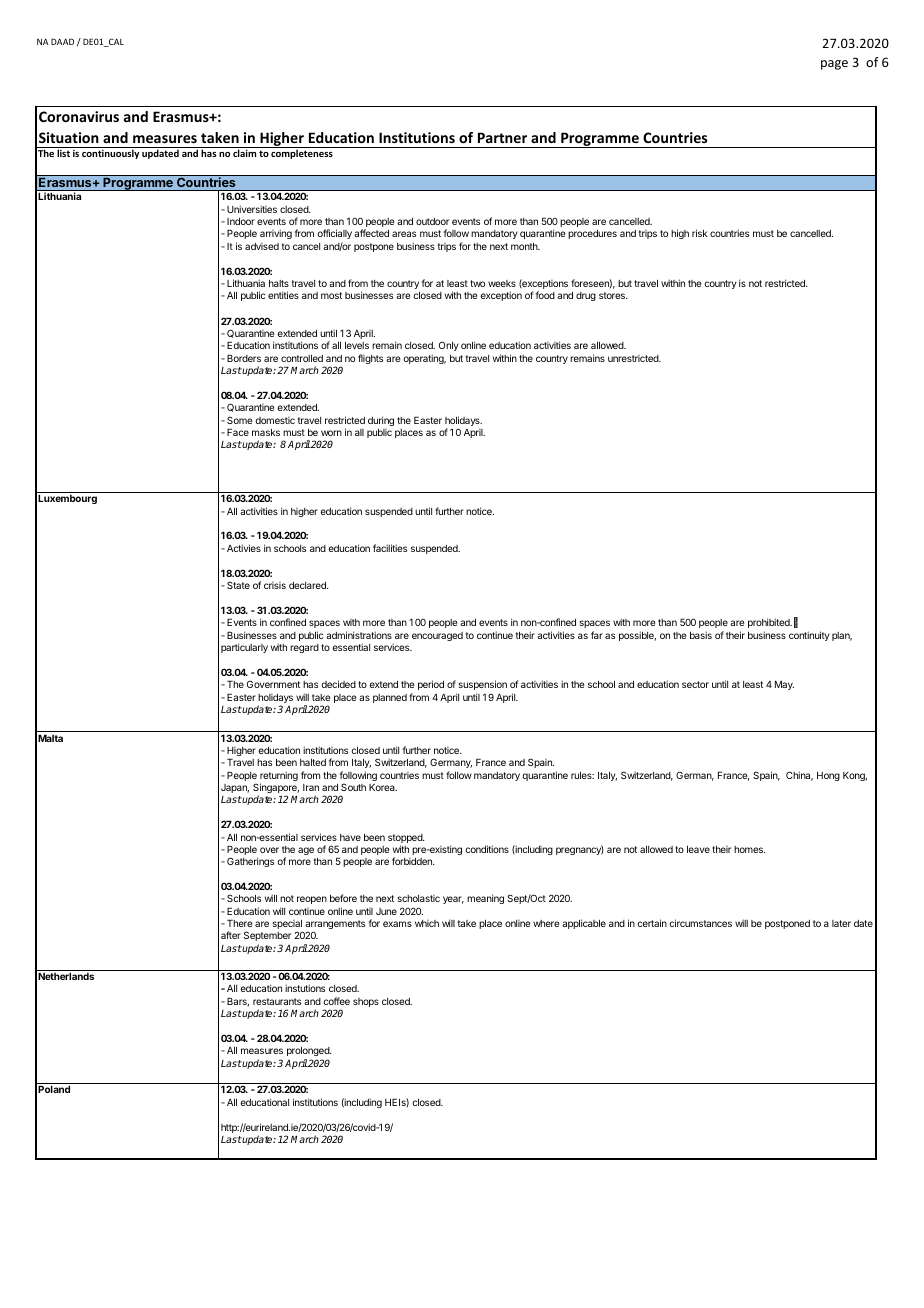 The image size is (924, 1308). Describe the element at coordinates (79, 116) in the screenshot. I see `Coronavirus` at that location.
